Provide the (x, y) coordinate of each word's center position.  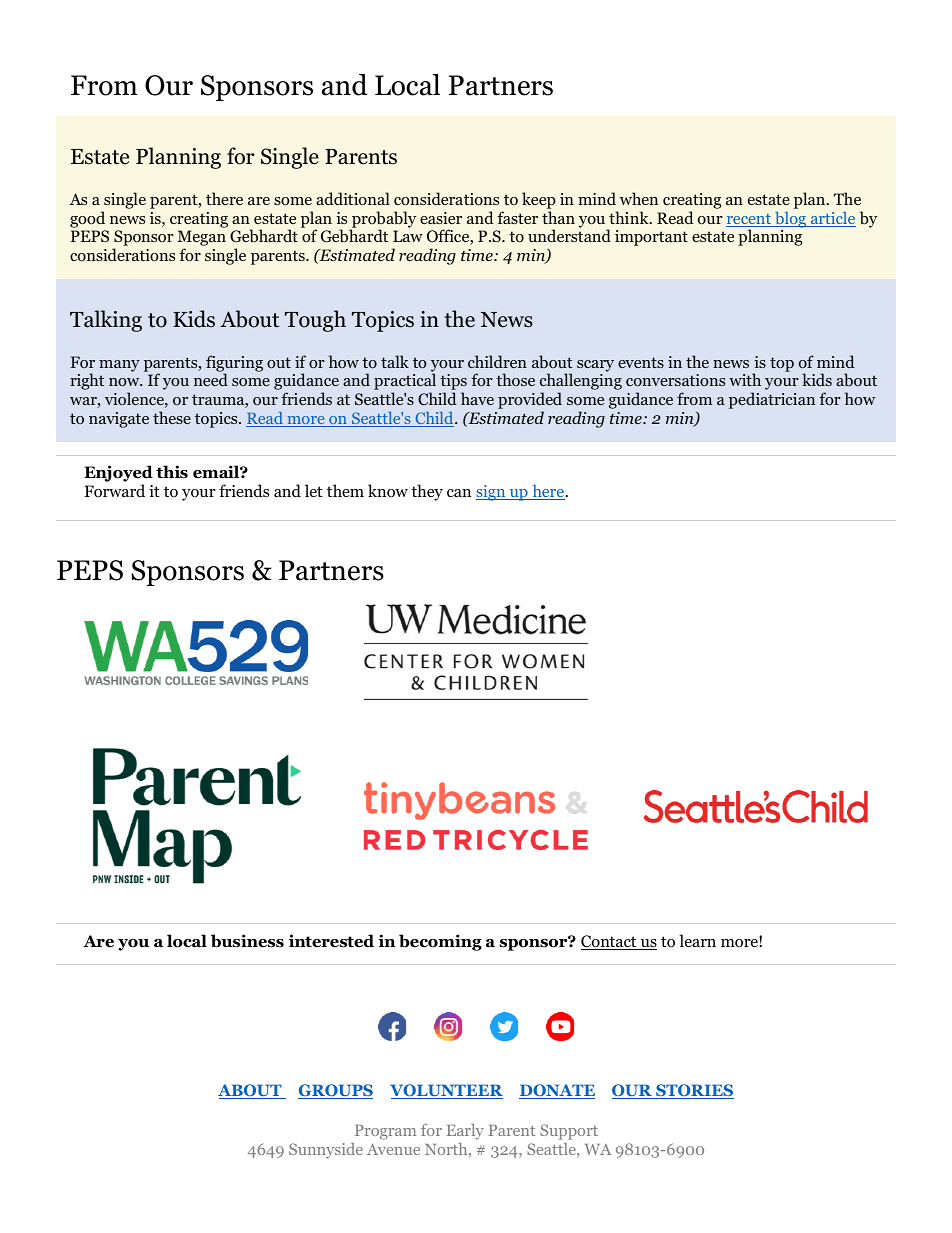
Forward (115, 491)
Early (465, 1132)
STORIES (694, 1091)
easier (441, 218)
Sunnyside (326, 1151)
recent (750, 220)
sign (492, 493)
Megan (201, 239)
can (459, 493)
